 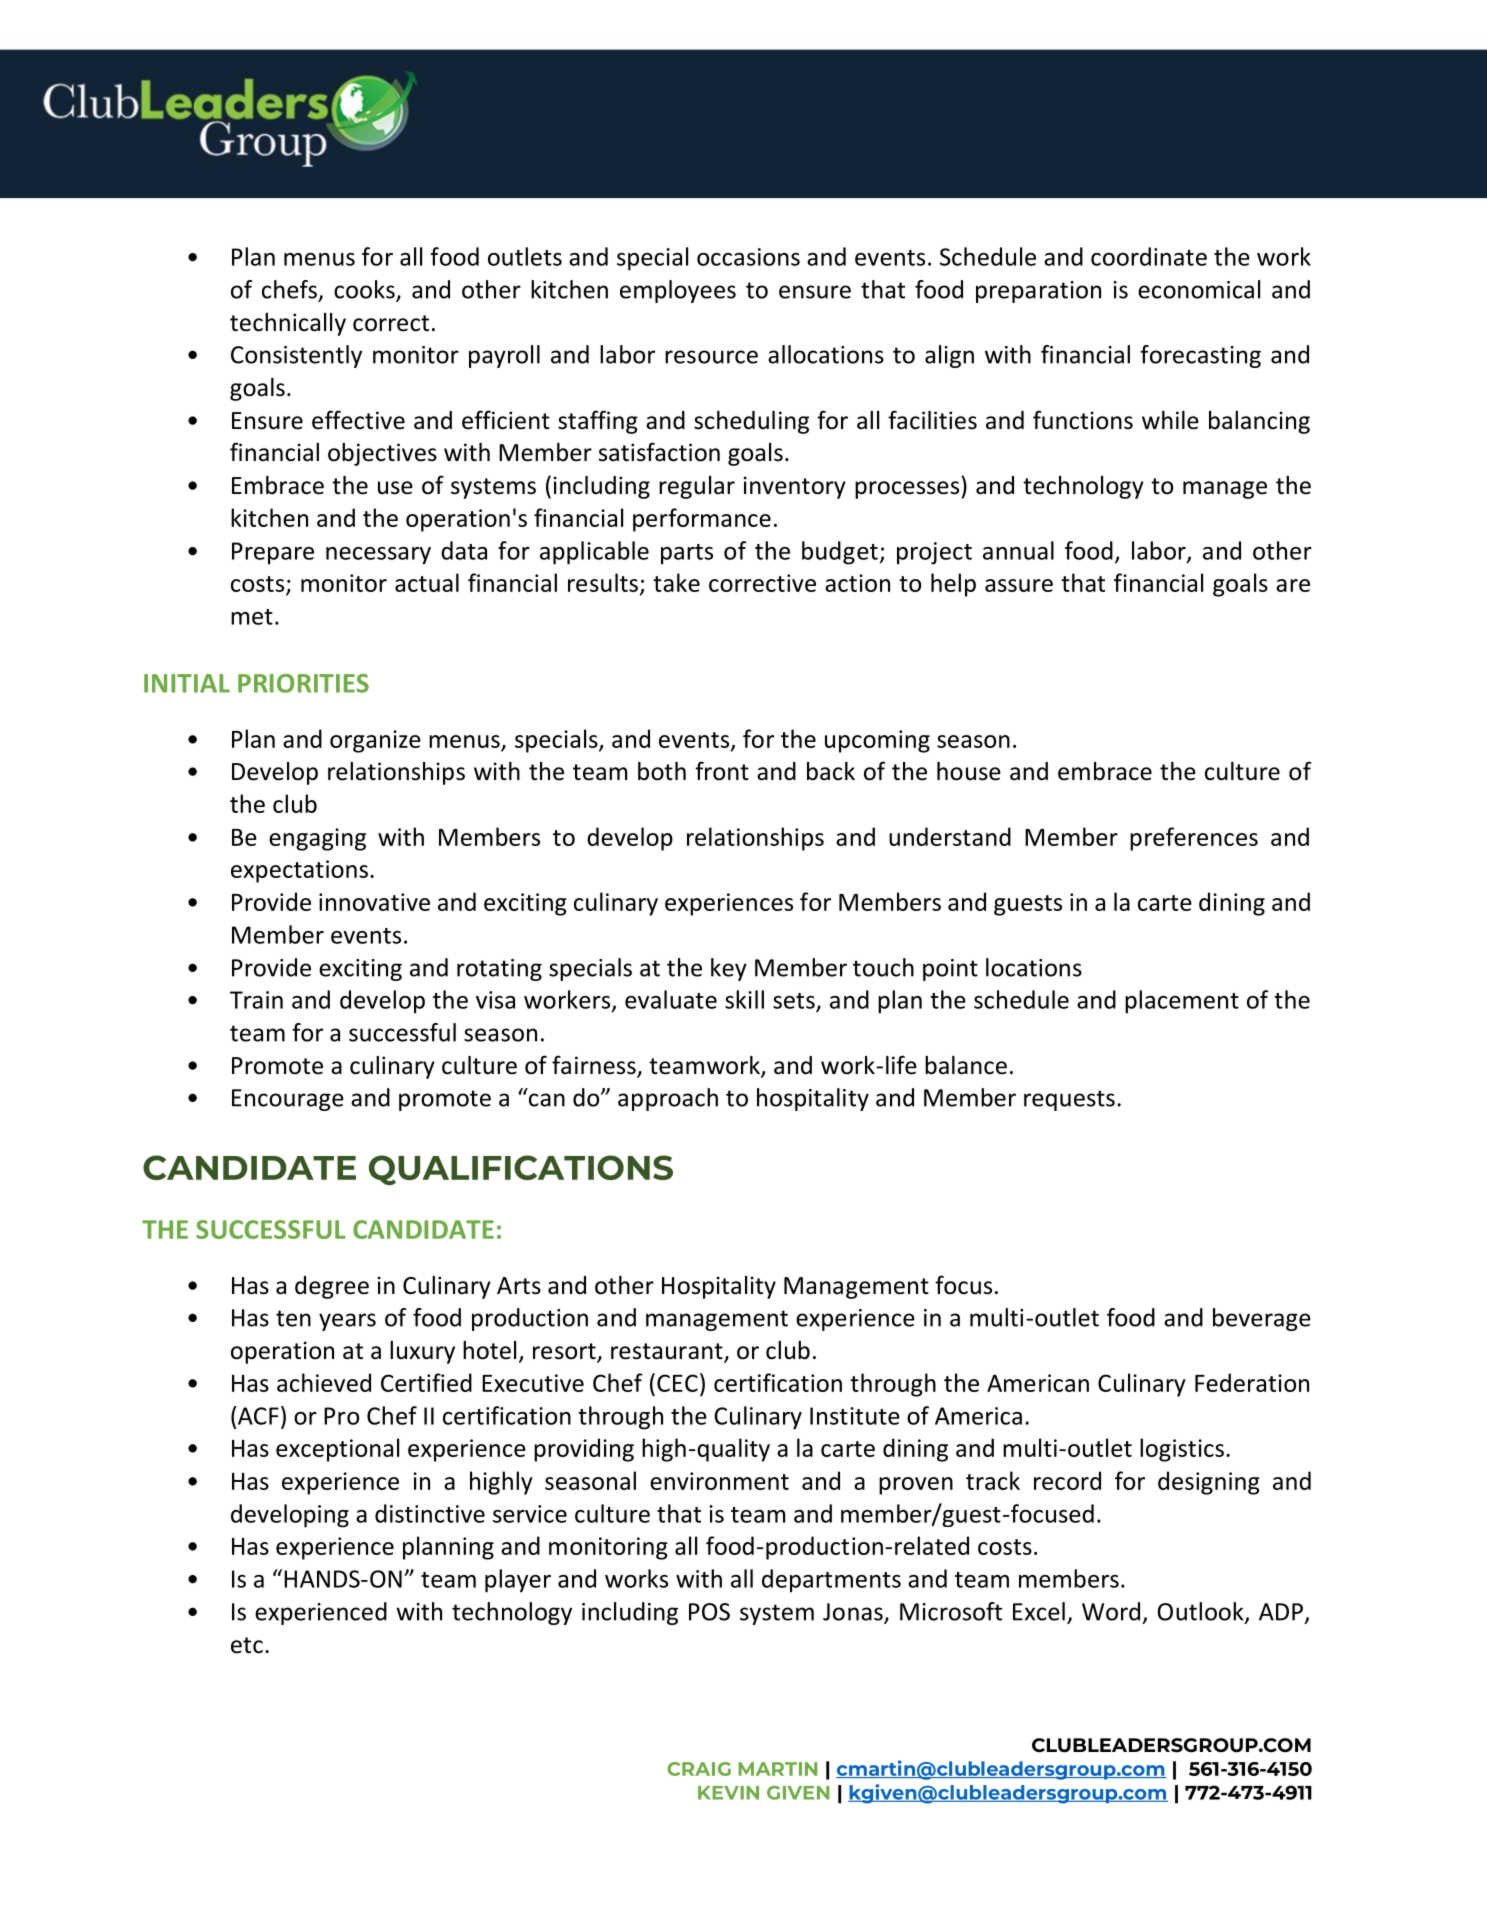 I want to click on restaurant, so click(x=668, y=1352).
